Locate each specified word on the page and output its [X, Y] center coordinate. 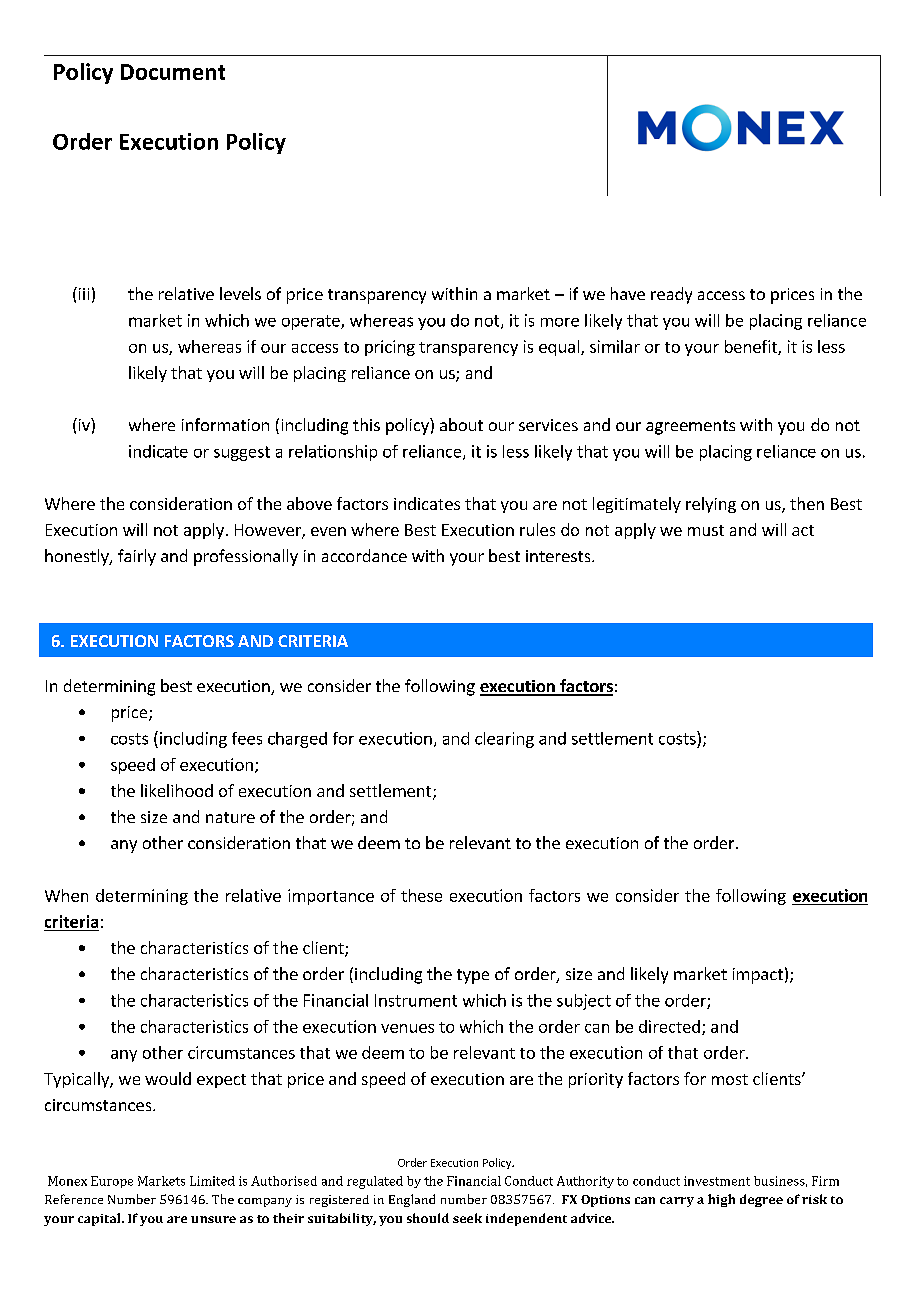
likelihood [177, 790]
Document [173, 72]
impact [758, 976]
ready [671, 295]
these [421, 895]
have [628, 293]
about [461, 424]
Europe [112, 1182]
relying [711, 505]
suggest [242, 453]
